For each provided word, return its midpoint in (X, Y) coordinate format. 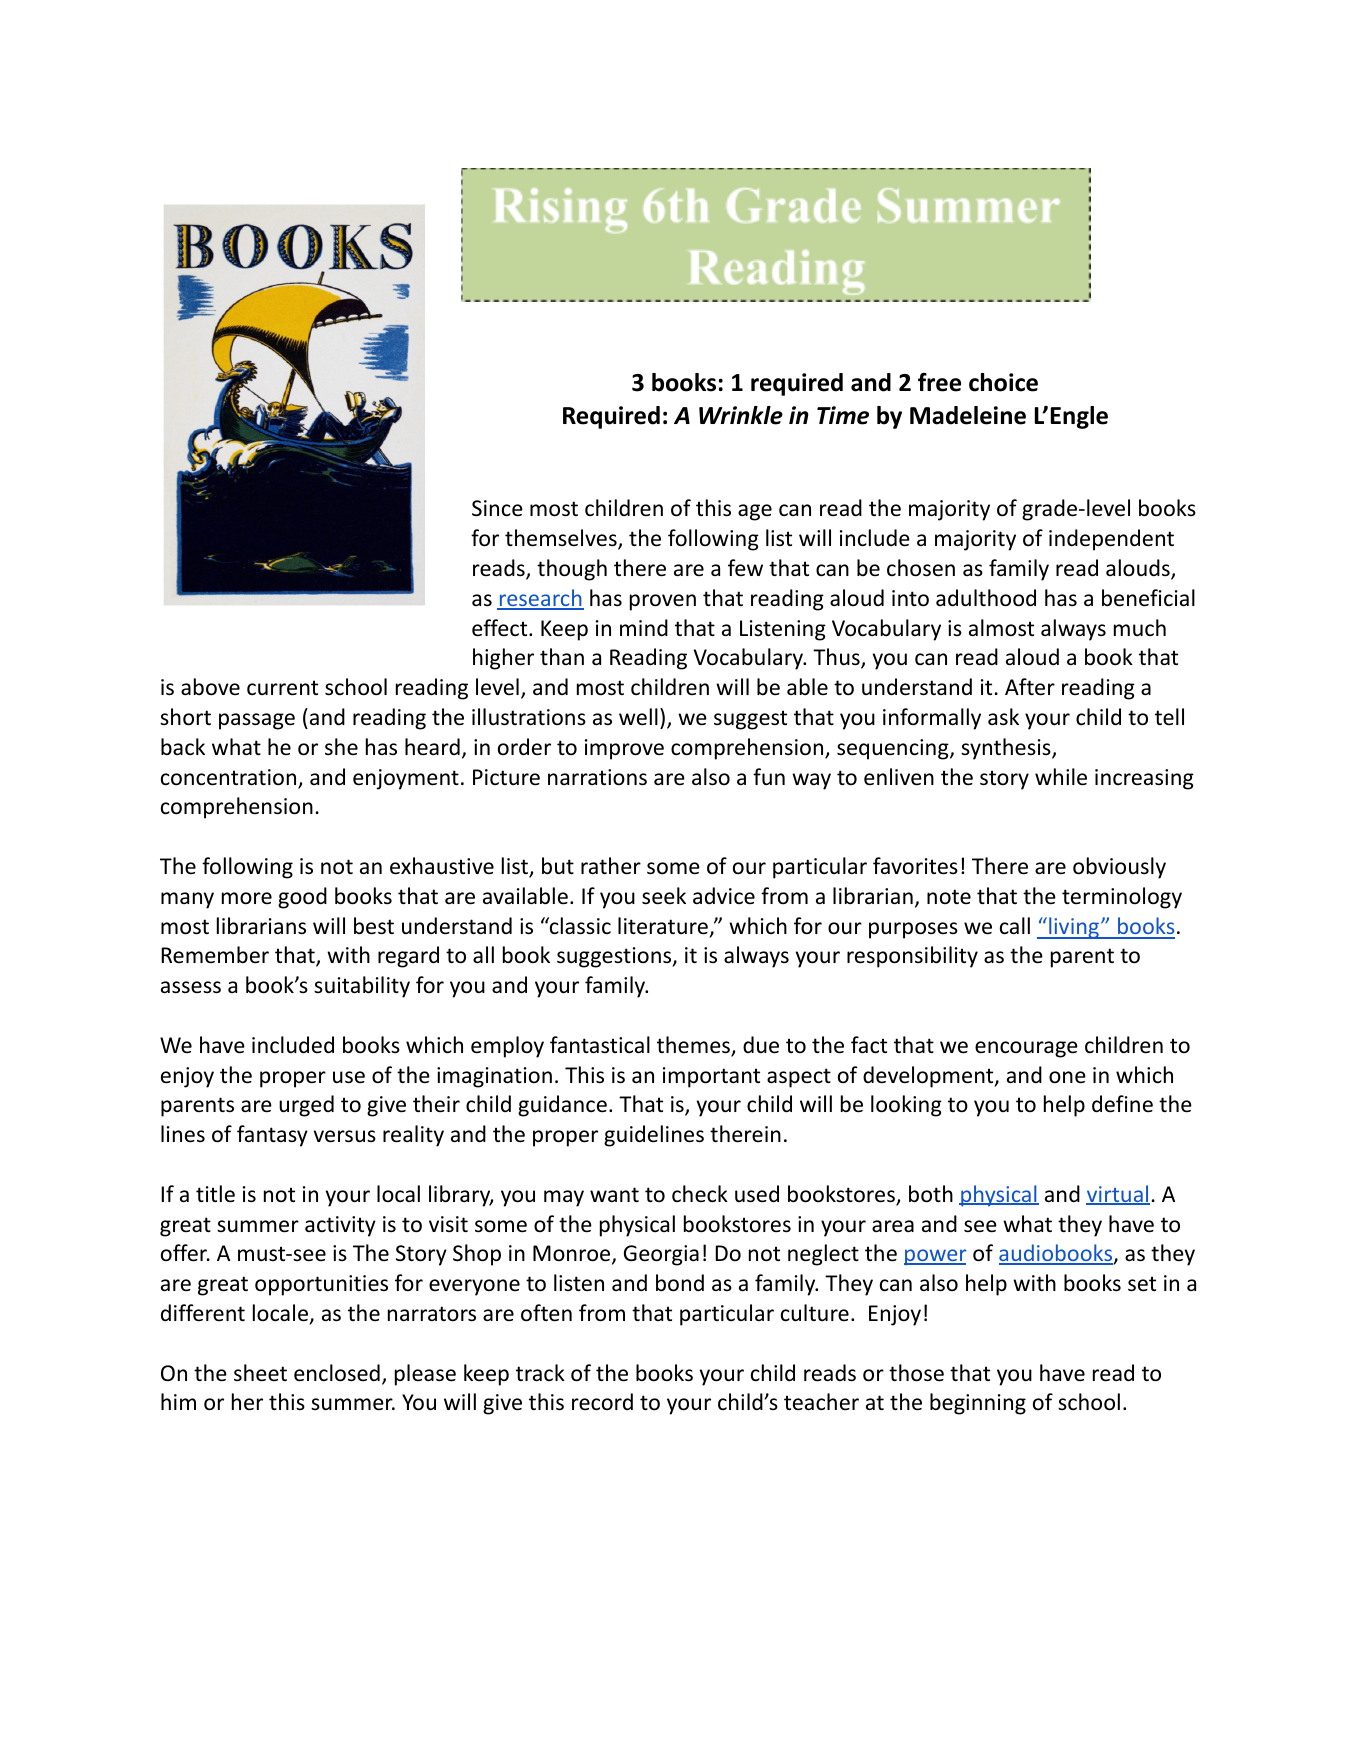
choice (1003, 382)
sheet (260, 1373)
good (302, 898)
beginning (978, 1404)
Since (497, 508)
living (1074, 928)
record (602, 1402)
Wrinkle (741, 415)
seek (664, 896)
